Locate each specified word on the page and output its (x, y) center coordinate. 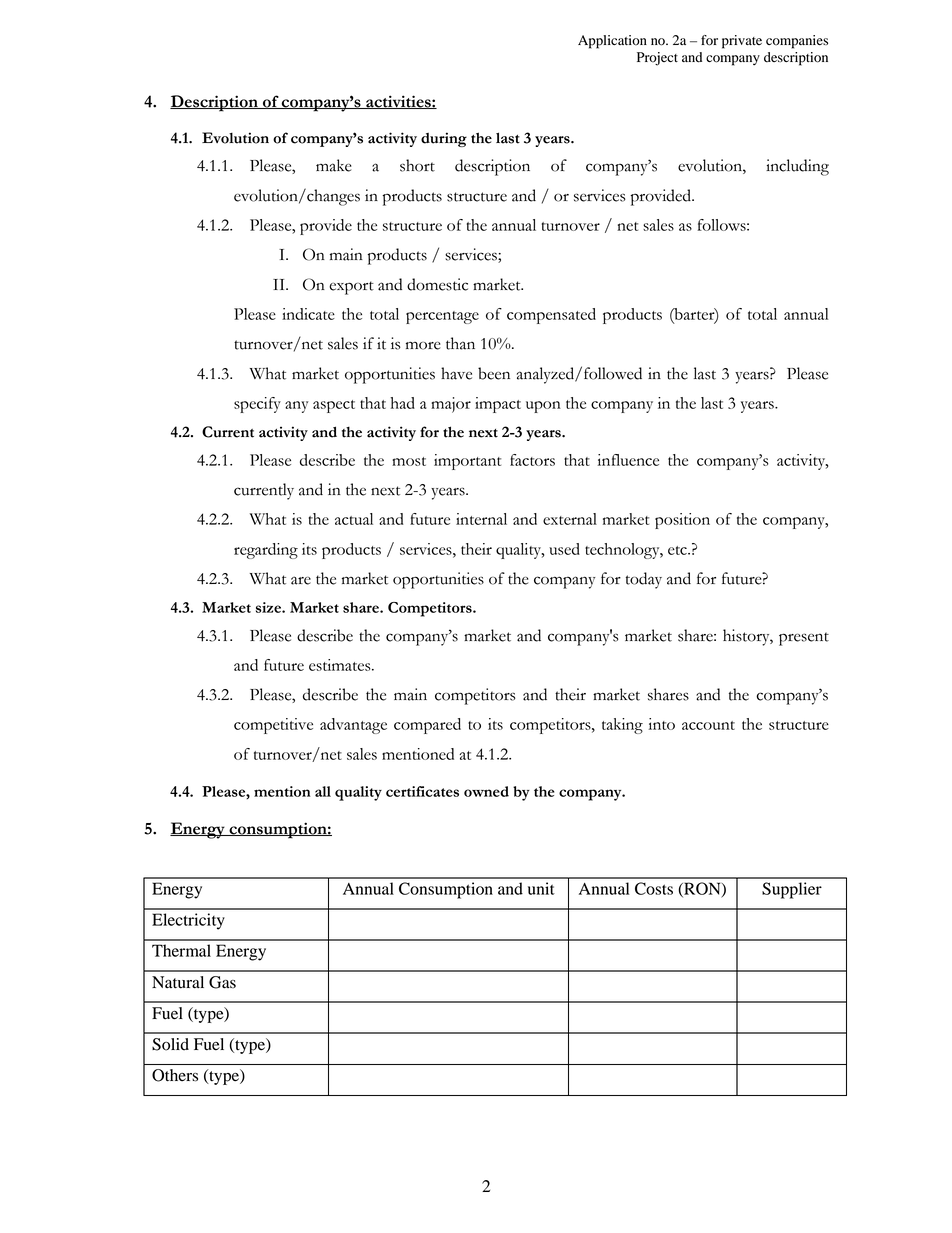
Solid (170, 1044)
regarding (266, 551)
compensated (551, 316)
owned (486, 791)
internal (481, 519)
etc (678, 550)
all (323, 791)
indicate (308, 314)
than (460, 343)
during (444, 139)
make (334, 165)
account (708, 725)
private (742, 42)
